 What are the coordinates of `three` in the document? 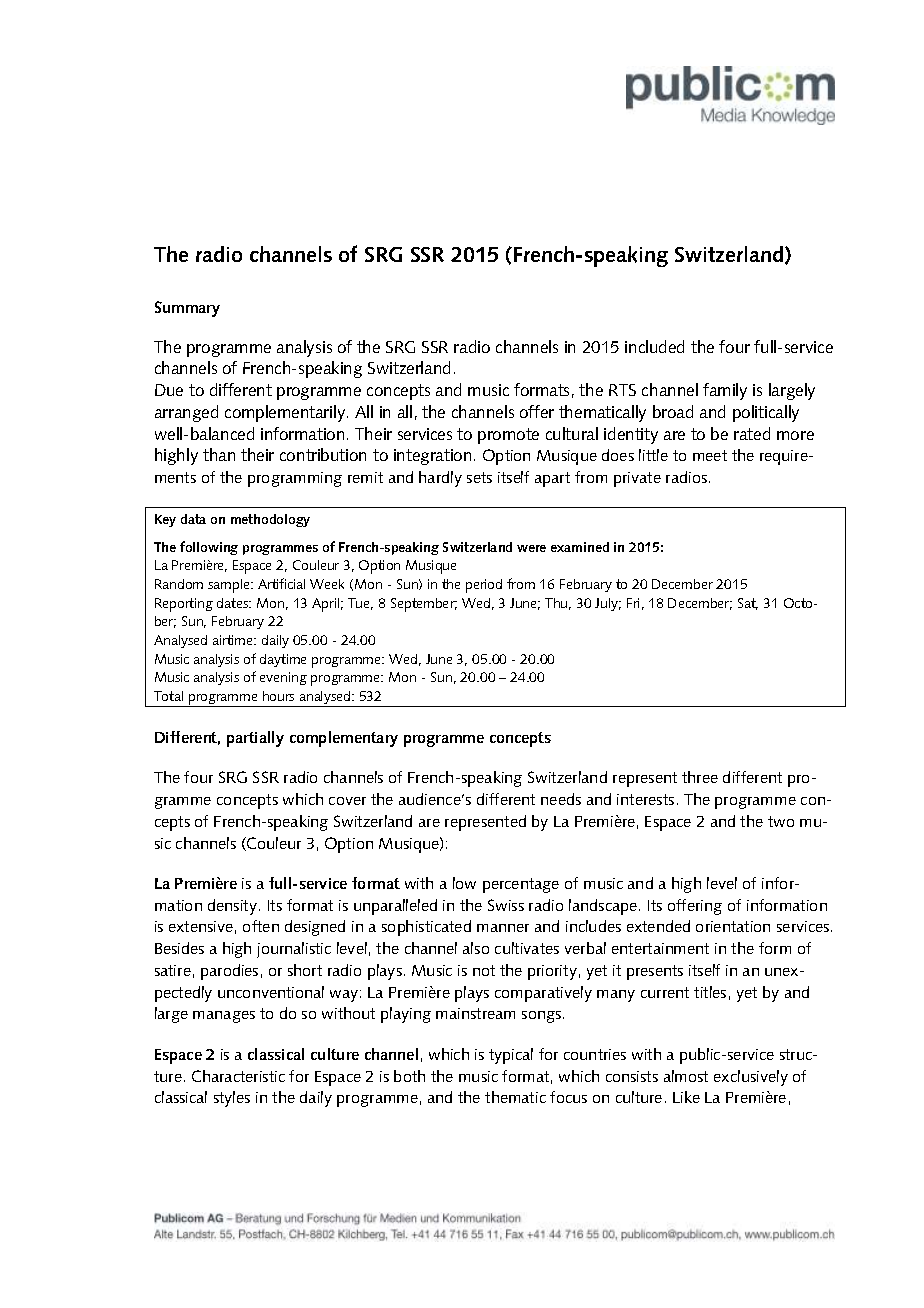 It's located at (700, 777).
